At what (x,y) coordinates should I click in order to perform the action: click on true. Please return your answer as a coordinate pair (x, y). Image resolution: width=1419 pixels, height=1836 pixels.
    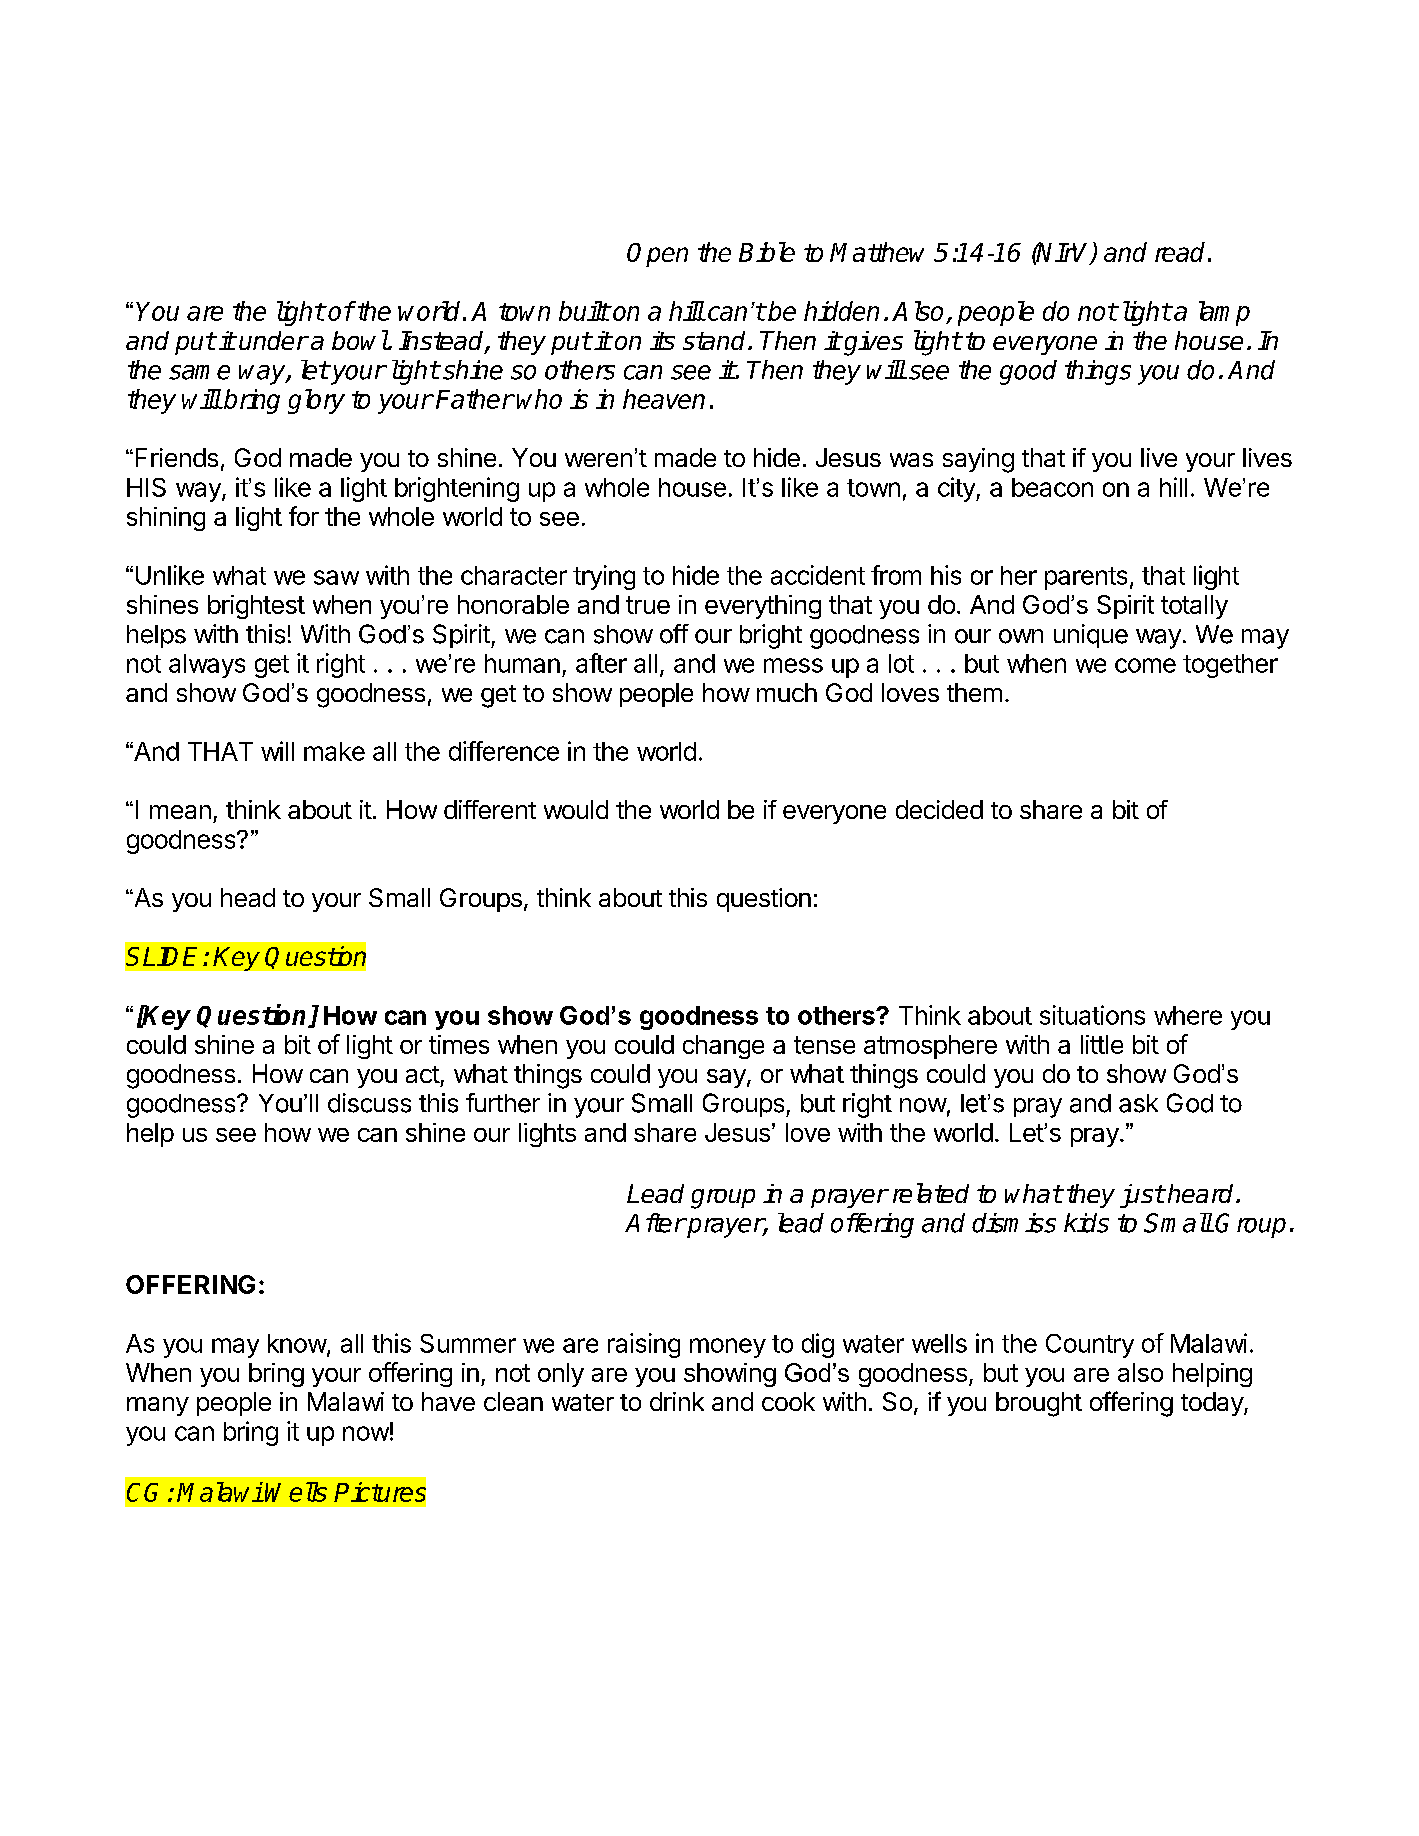
    Looking at the image, I should click on (648, 605).
